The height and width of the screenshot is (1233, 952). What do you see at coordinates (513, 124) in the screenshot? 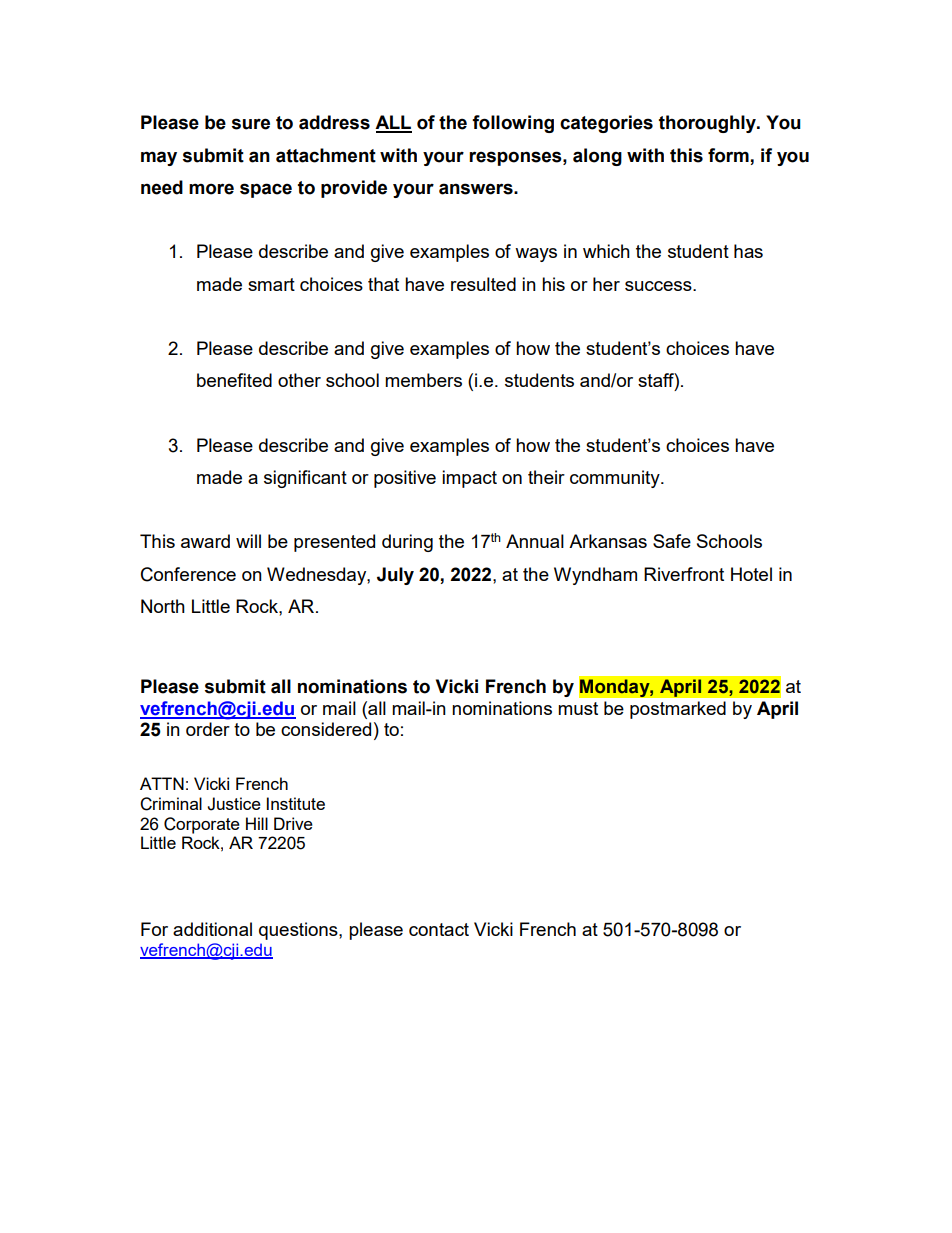
I see `following` at bounding box center [513, 124].
